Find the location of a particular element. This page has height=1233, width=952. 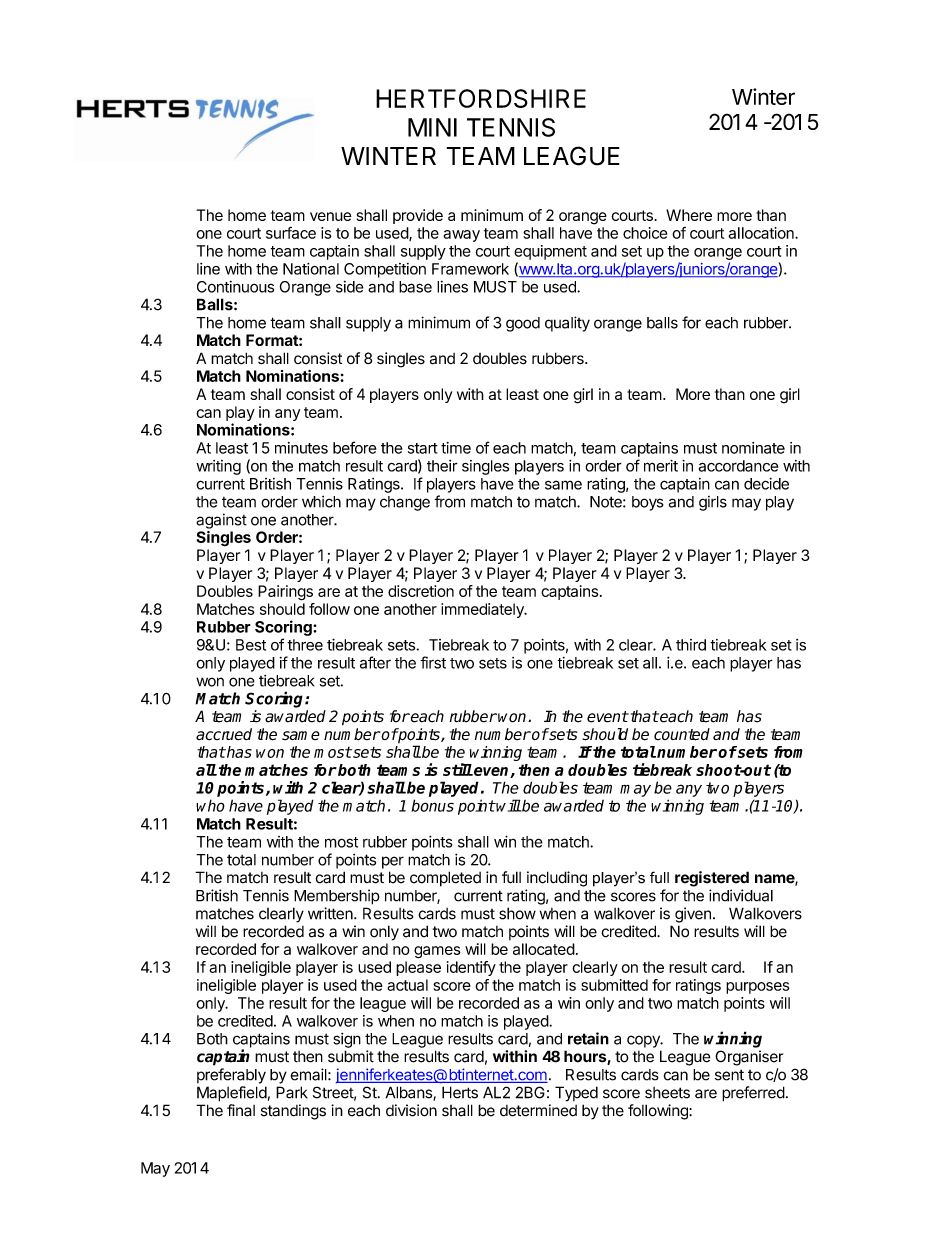

Where is located at coordinates (689, 215).
